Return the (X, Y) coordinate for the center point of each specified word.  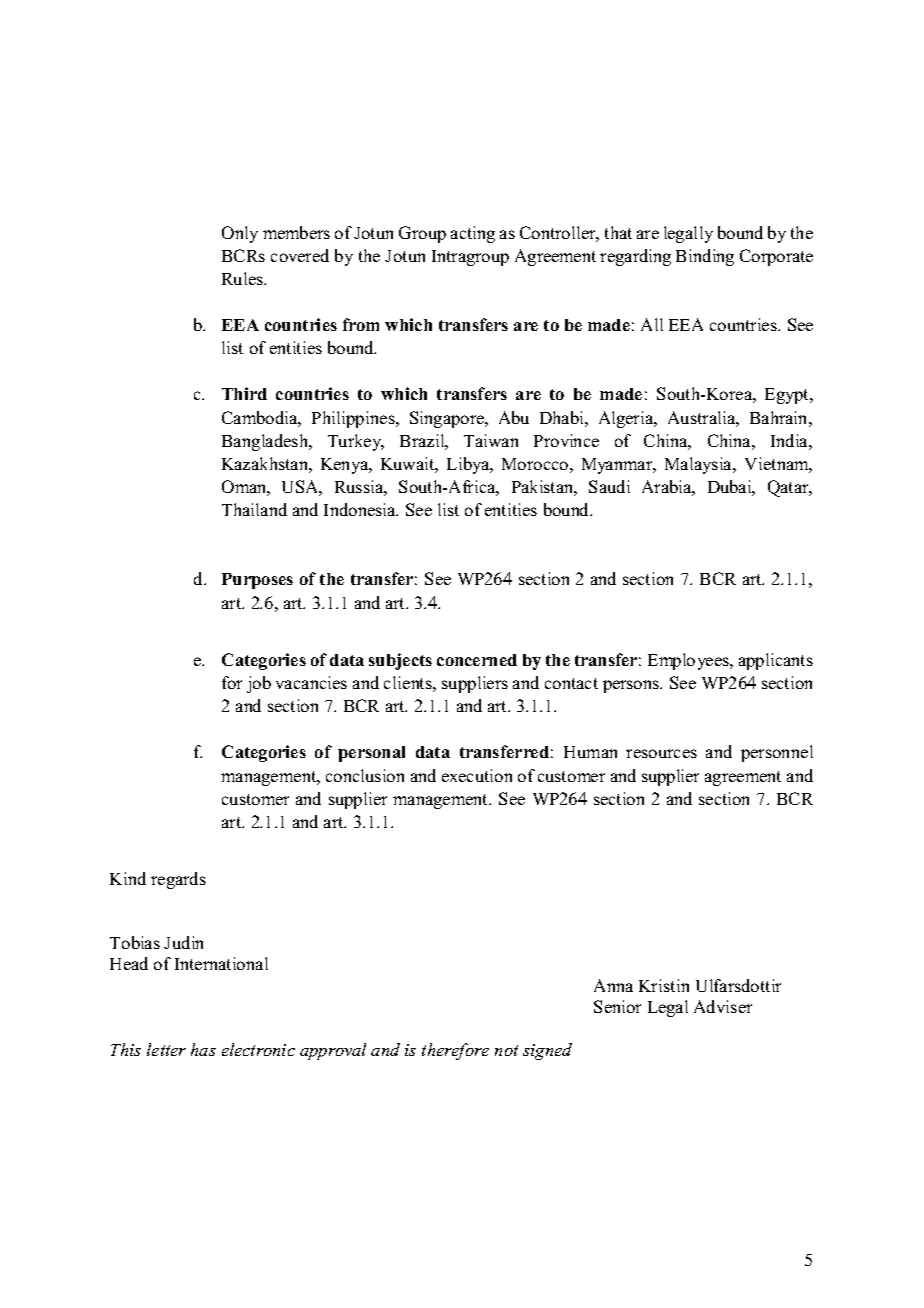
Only (240, 234)
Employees (689, 661)
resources (661, 753)
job (259, 684)
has (203, 1049)
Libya (469, 465)
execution (477, 775)
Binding (705, 257)
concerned (477, 660)
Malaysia (700, 465)
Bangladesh (266, 442)
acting (473, 234)
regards (178, 880)
